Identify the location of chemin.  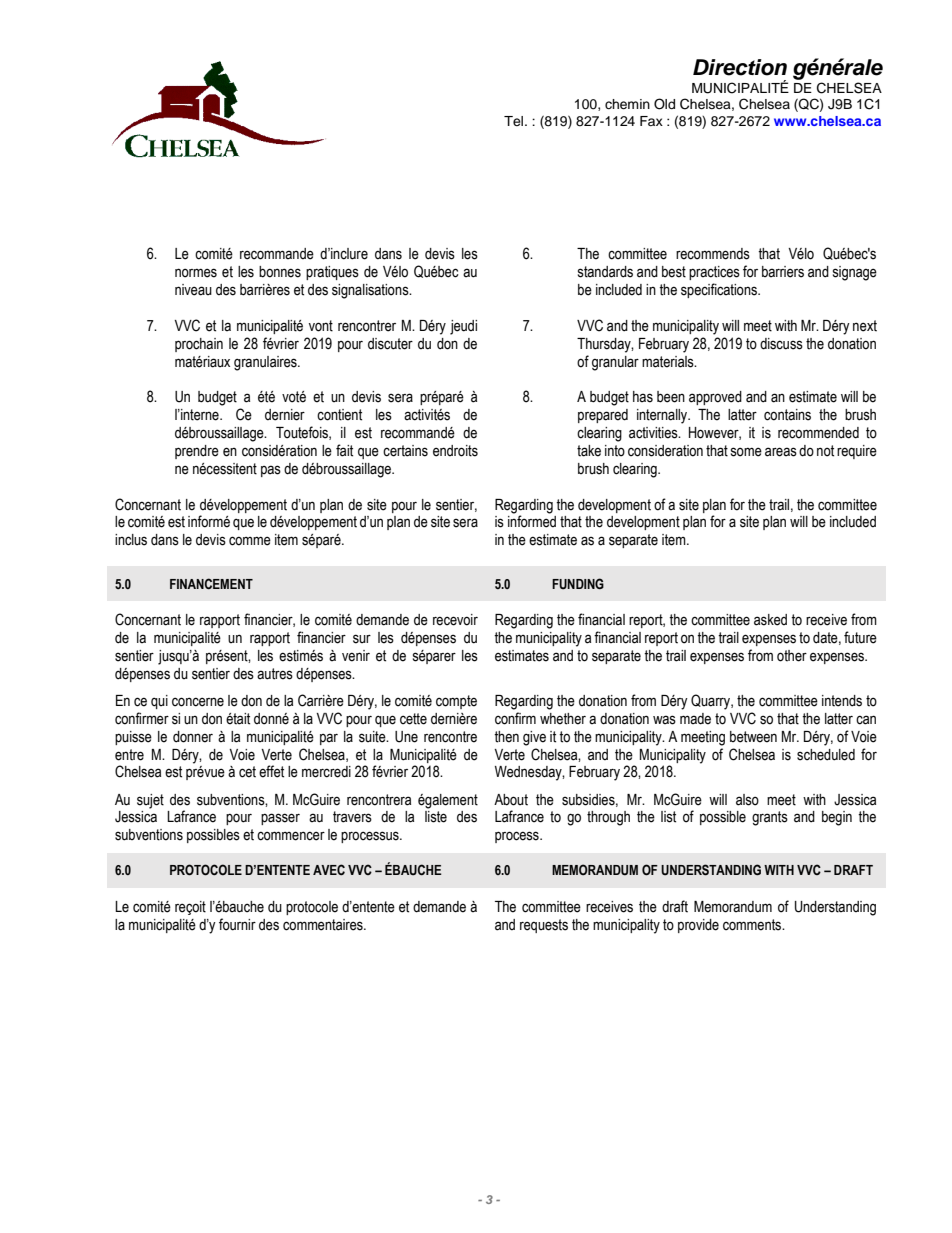
(627, 104).
